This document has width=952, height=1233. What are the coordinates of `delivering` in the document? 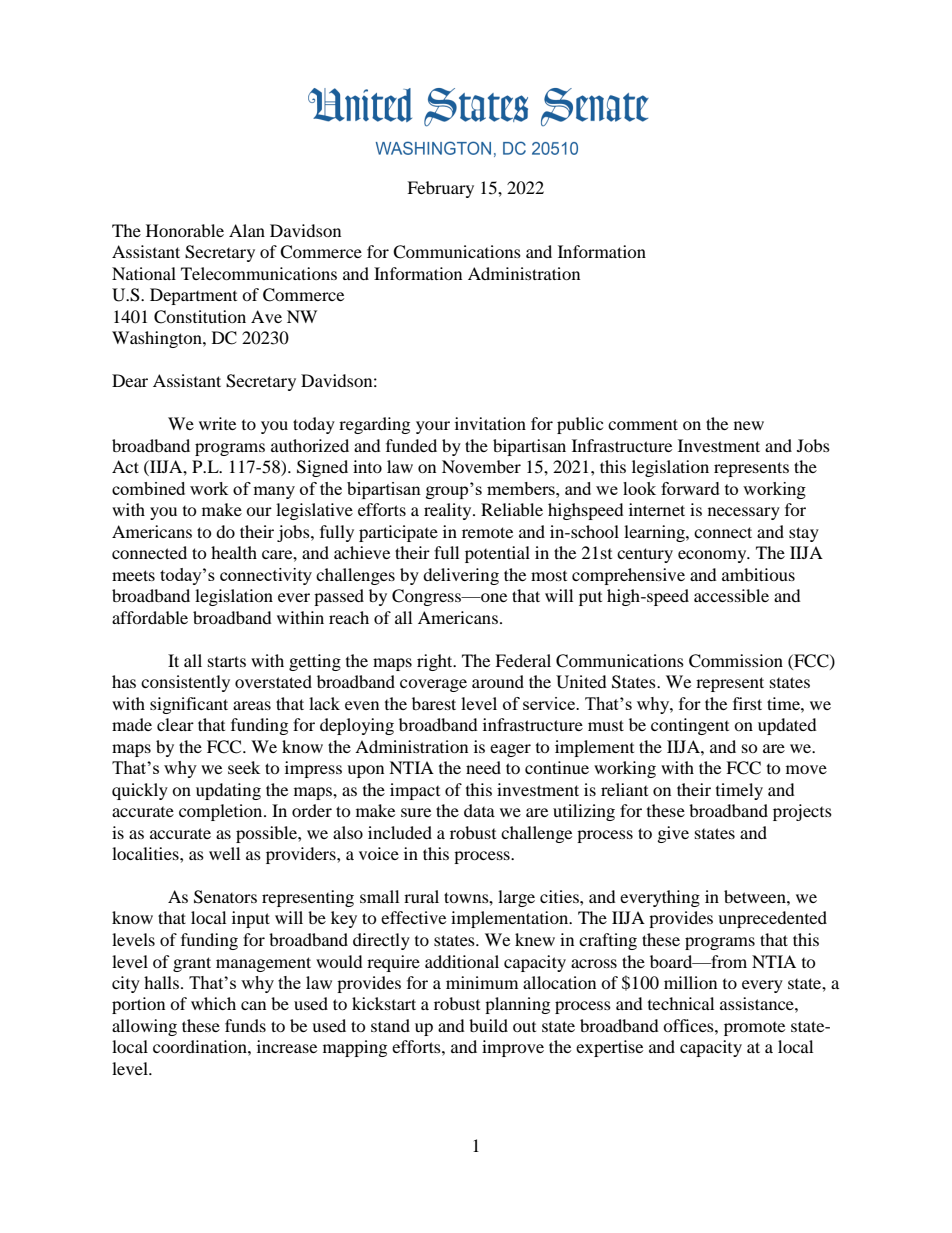 It's located at (461, 576).
